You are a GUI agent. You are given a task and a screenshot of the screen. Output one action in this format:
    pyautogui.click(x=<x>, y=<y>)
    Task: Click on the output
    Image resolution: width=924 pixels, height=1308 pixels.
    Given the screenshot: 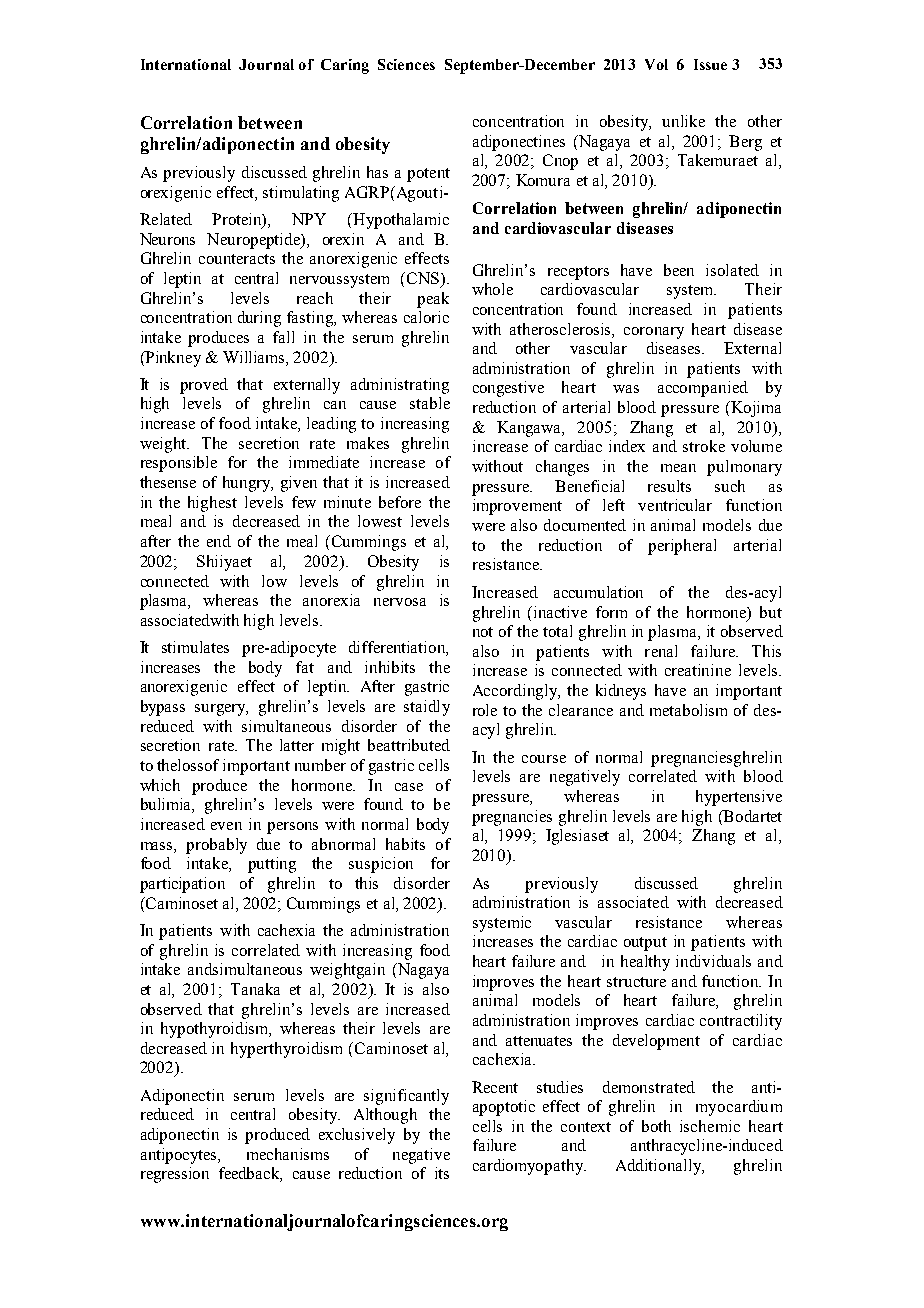 What is the action you would take?
    pyautogui.click(x=645, y=944)
